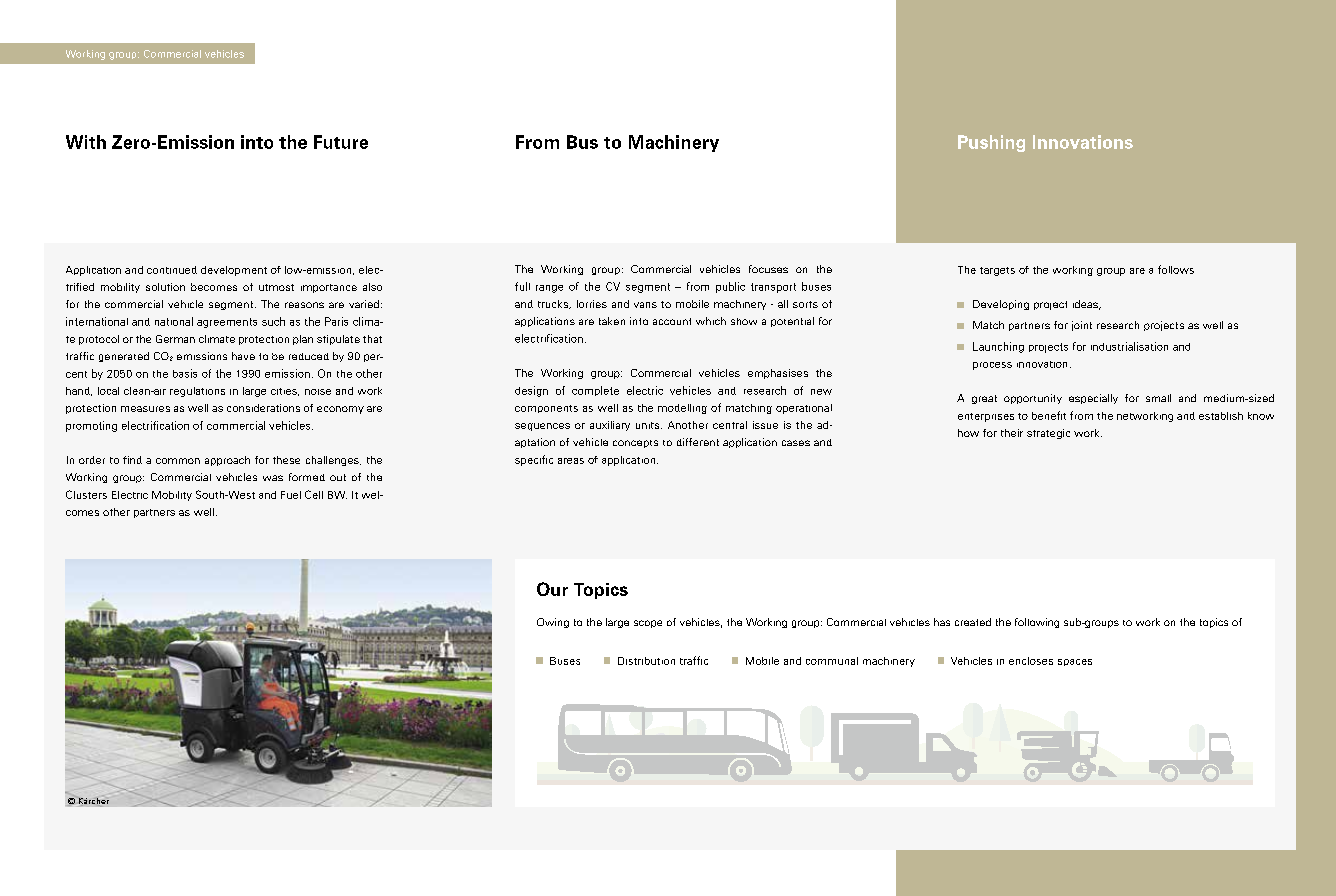  I want to click on strategic, so click(1048, 434).
